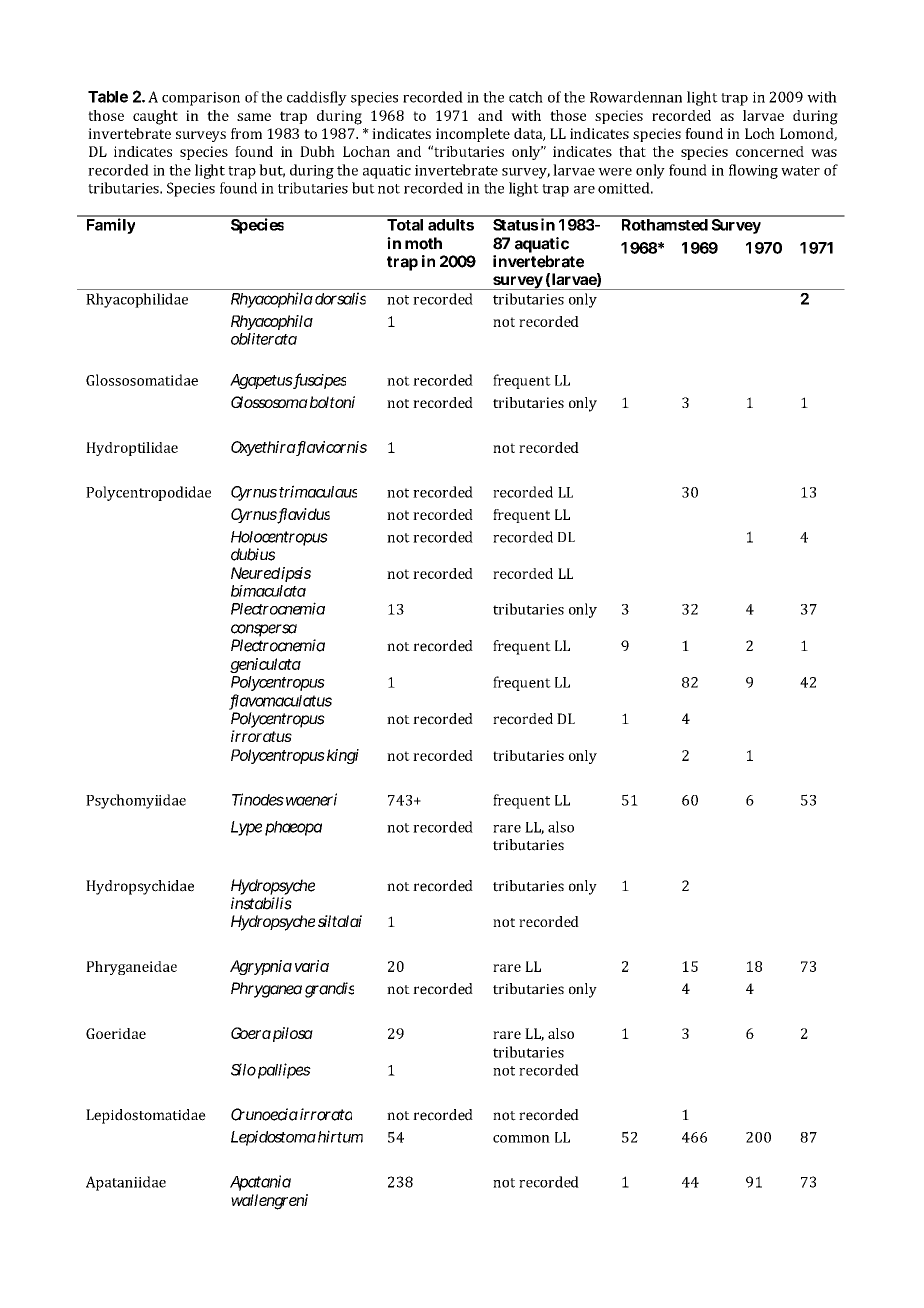  Describe the element at coordinates (111, 225) in the page. I see `Family` at that location.
